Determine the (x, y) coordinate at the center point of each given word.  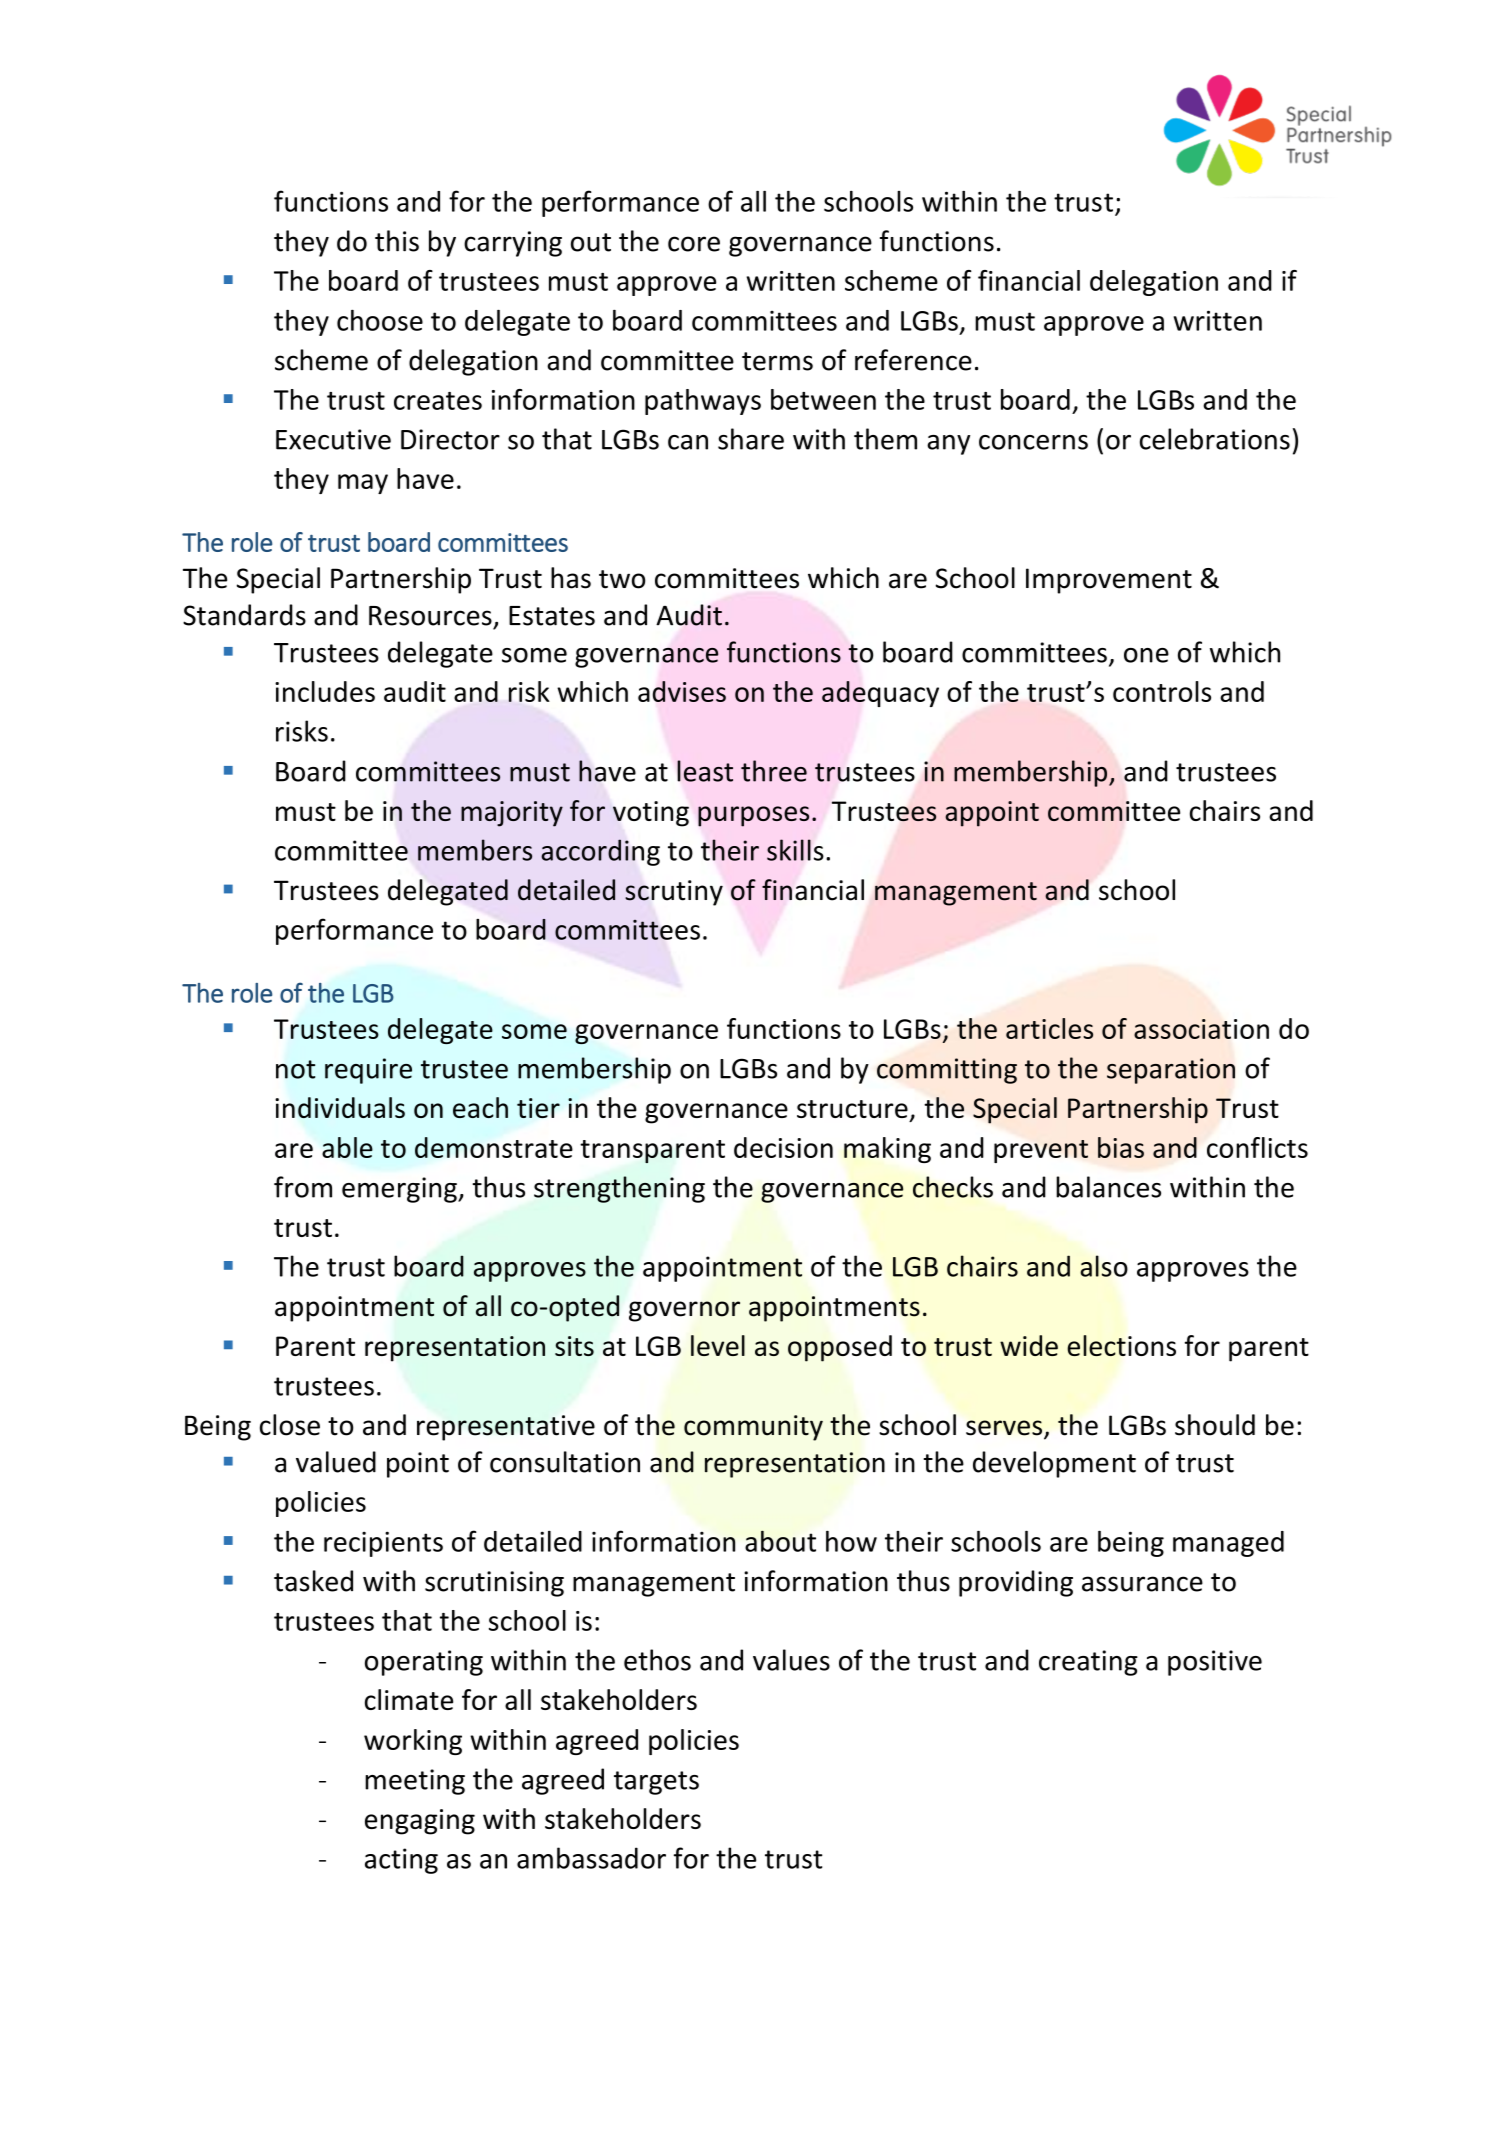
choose (380, 320)
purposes (753, 816)
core (694, 244)
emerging (400, 1190)
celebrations (1215, 439)
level (718, 1345)
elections (1121, 1345)
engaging (420, 1822)
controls (1162, 691)
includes (325, 691)
